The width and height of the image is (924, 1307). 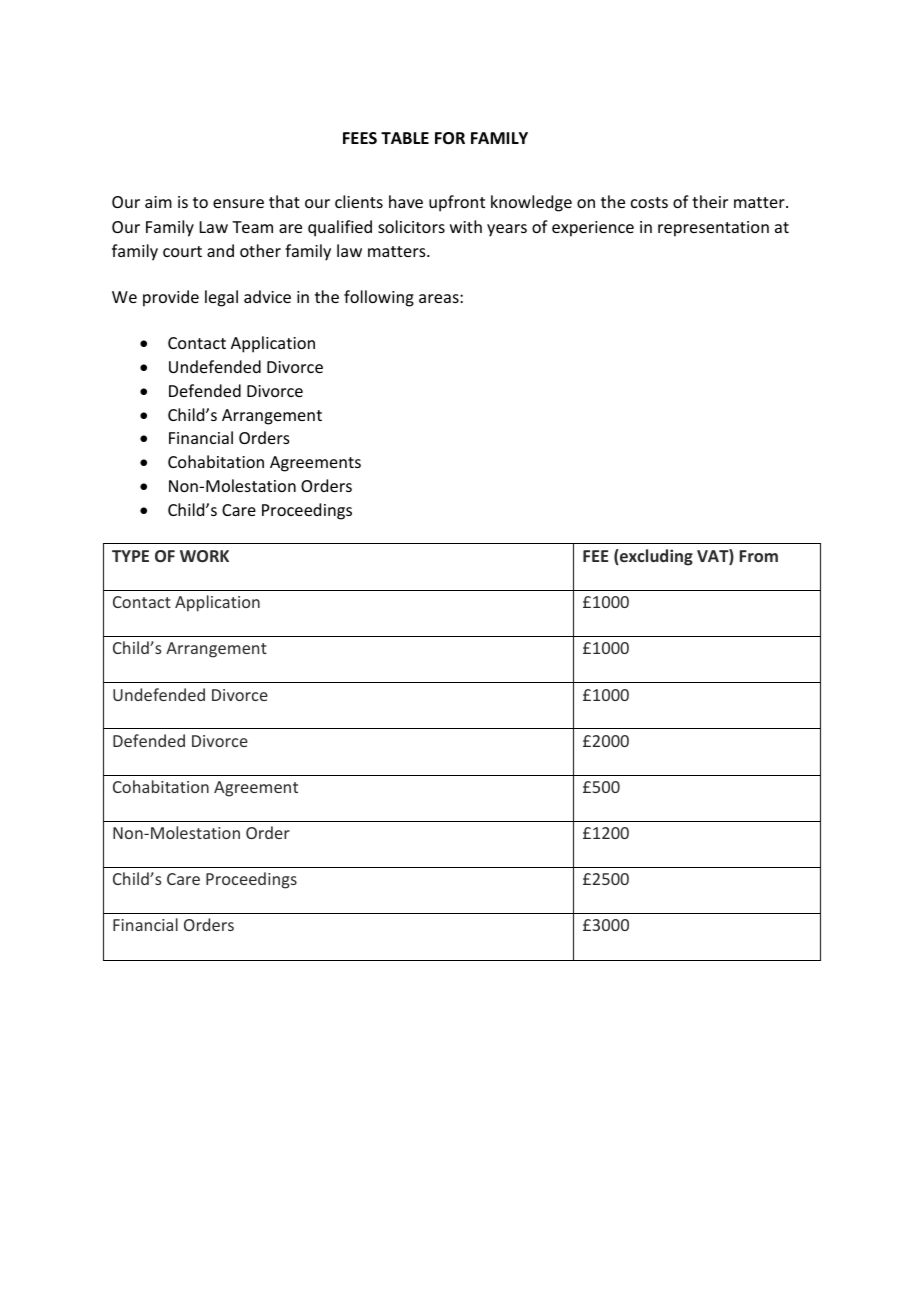 I want to click on advice, so click(x=267, y=296).
